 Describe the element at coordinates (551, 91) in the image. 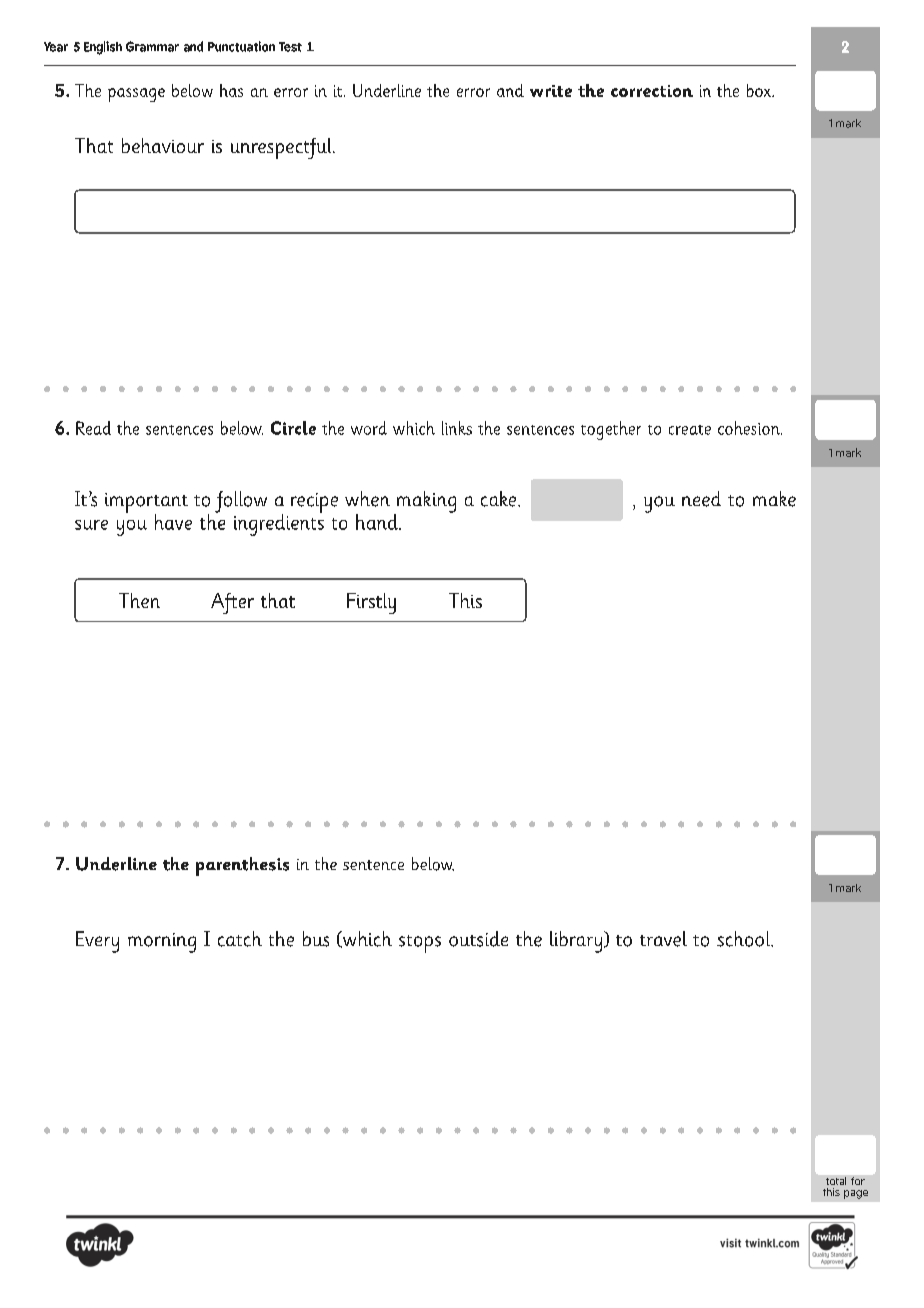

I see `write` at that location.
